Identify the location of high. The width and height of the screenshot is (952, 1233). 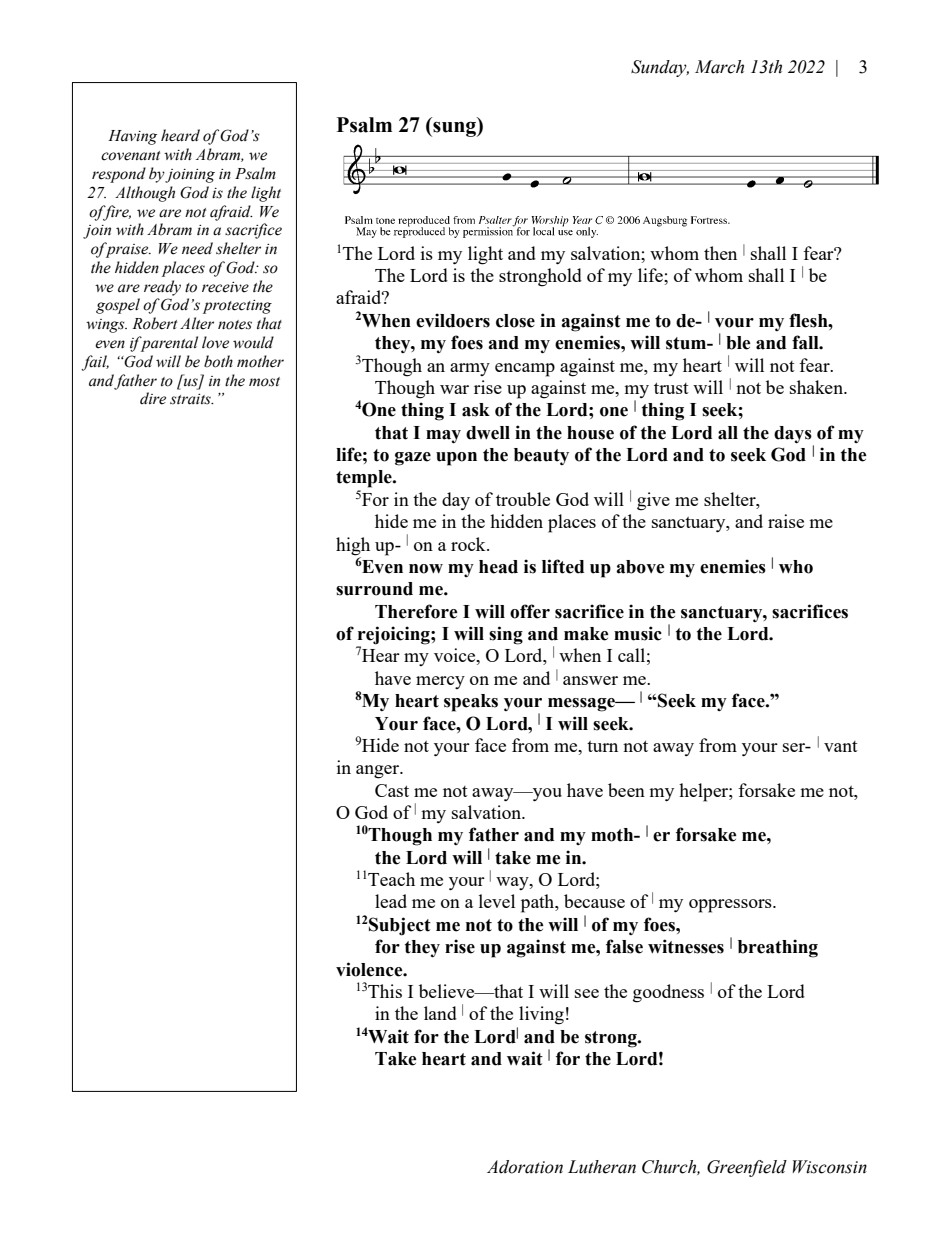
(353, 546).
